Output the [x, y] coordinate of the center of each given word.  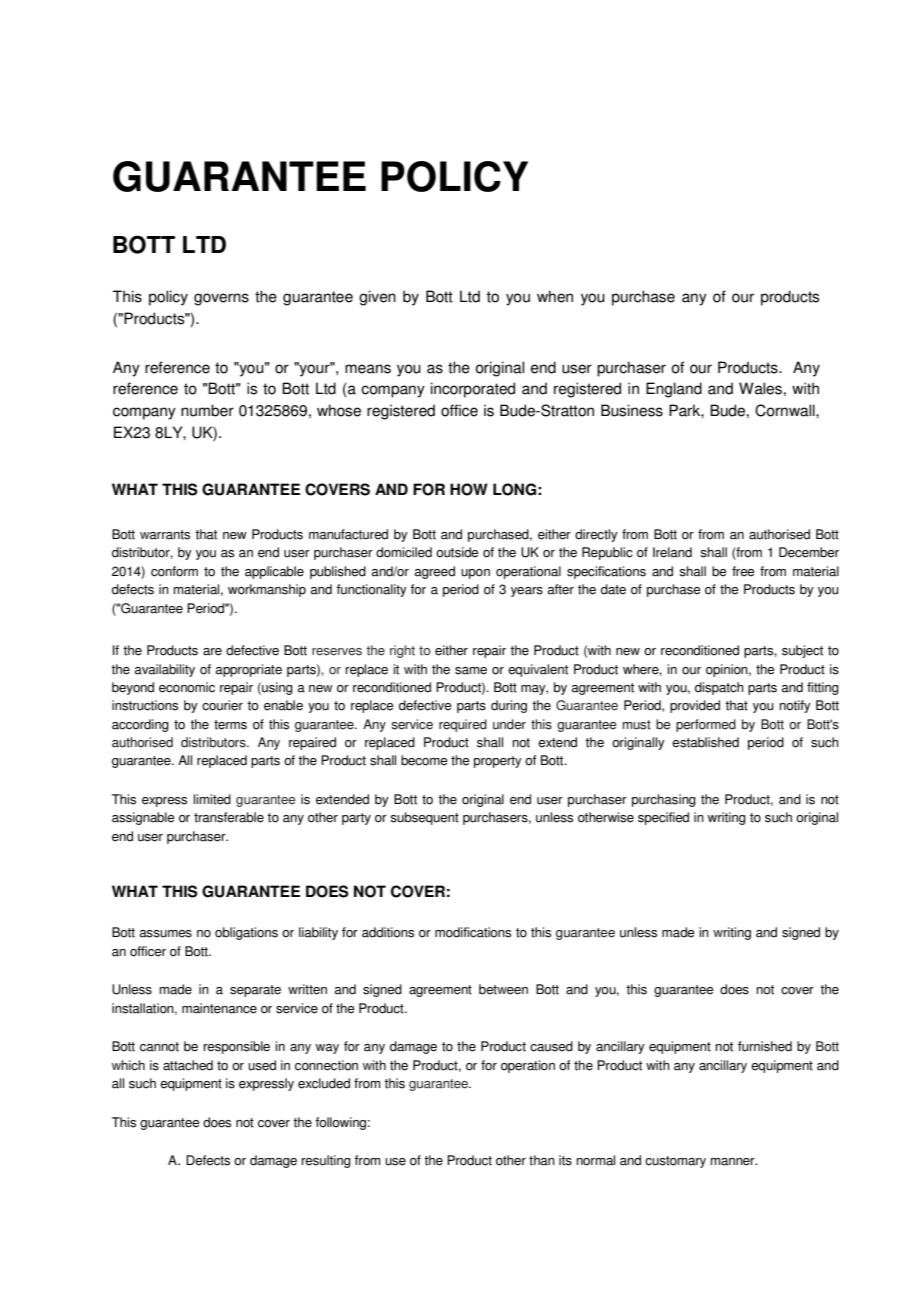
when [555, 296]
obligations [246, 933]
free [743, 571]
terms [230, 725]
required [463, 725]
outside [457, 552]
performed [706, 725]
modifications [473, 932]
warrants [165, 535]
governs [221, 299]
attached [188, 1065]
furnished [765, 1046]
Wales [760, 388]
